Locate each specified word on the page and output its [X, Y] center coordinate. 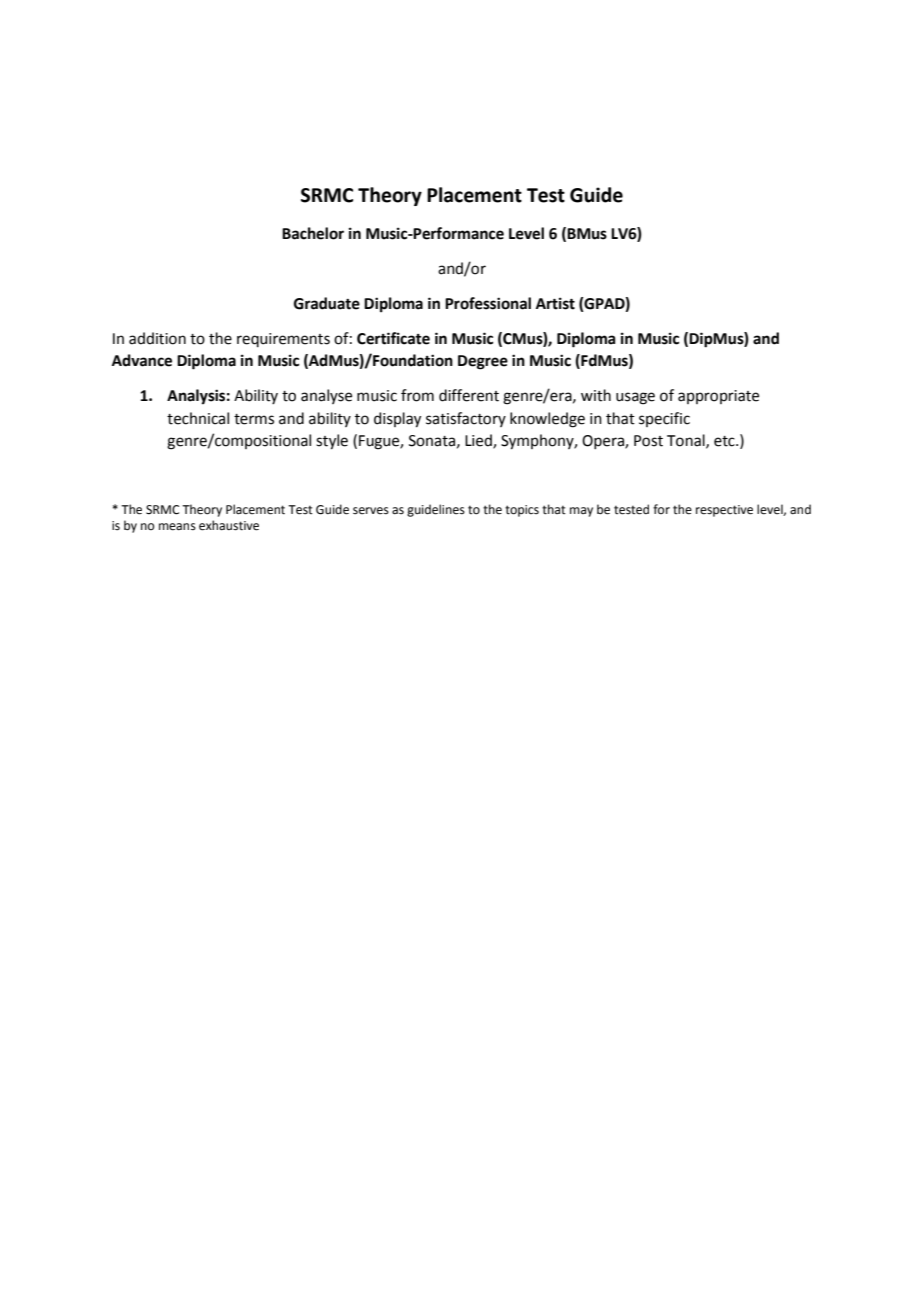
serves [371, 511]
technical [198, 418]
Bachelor [313, 233]
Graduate [327, 303]
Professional [488, 303]
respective [724, 511]
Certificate [393, 338]
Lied [479, 441]
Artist [555, 303]
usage [635, 398]
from [417, 395]
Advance [142, 360]
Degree [483, 362]
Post [648, 441]
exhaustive [229, 525]
